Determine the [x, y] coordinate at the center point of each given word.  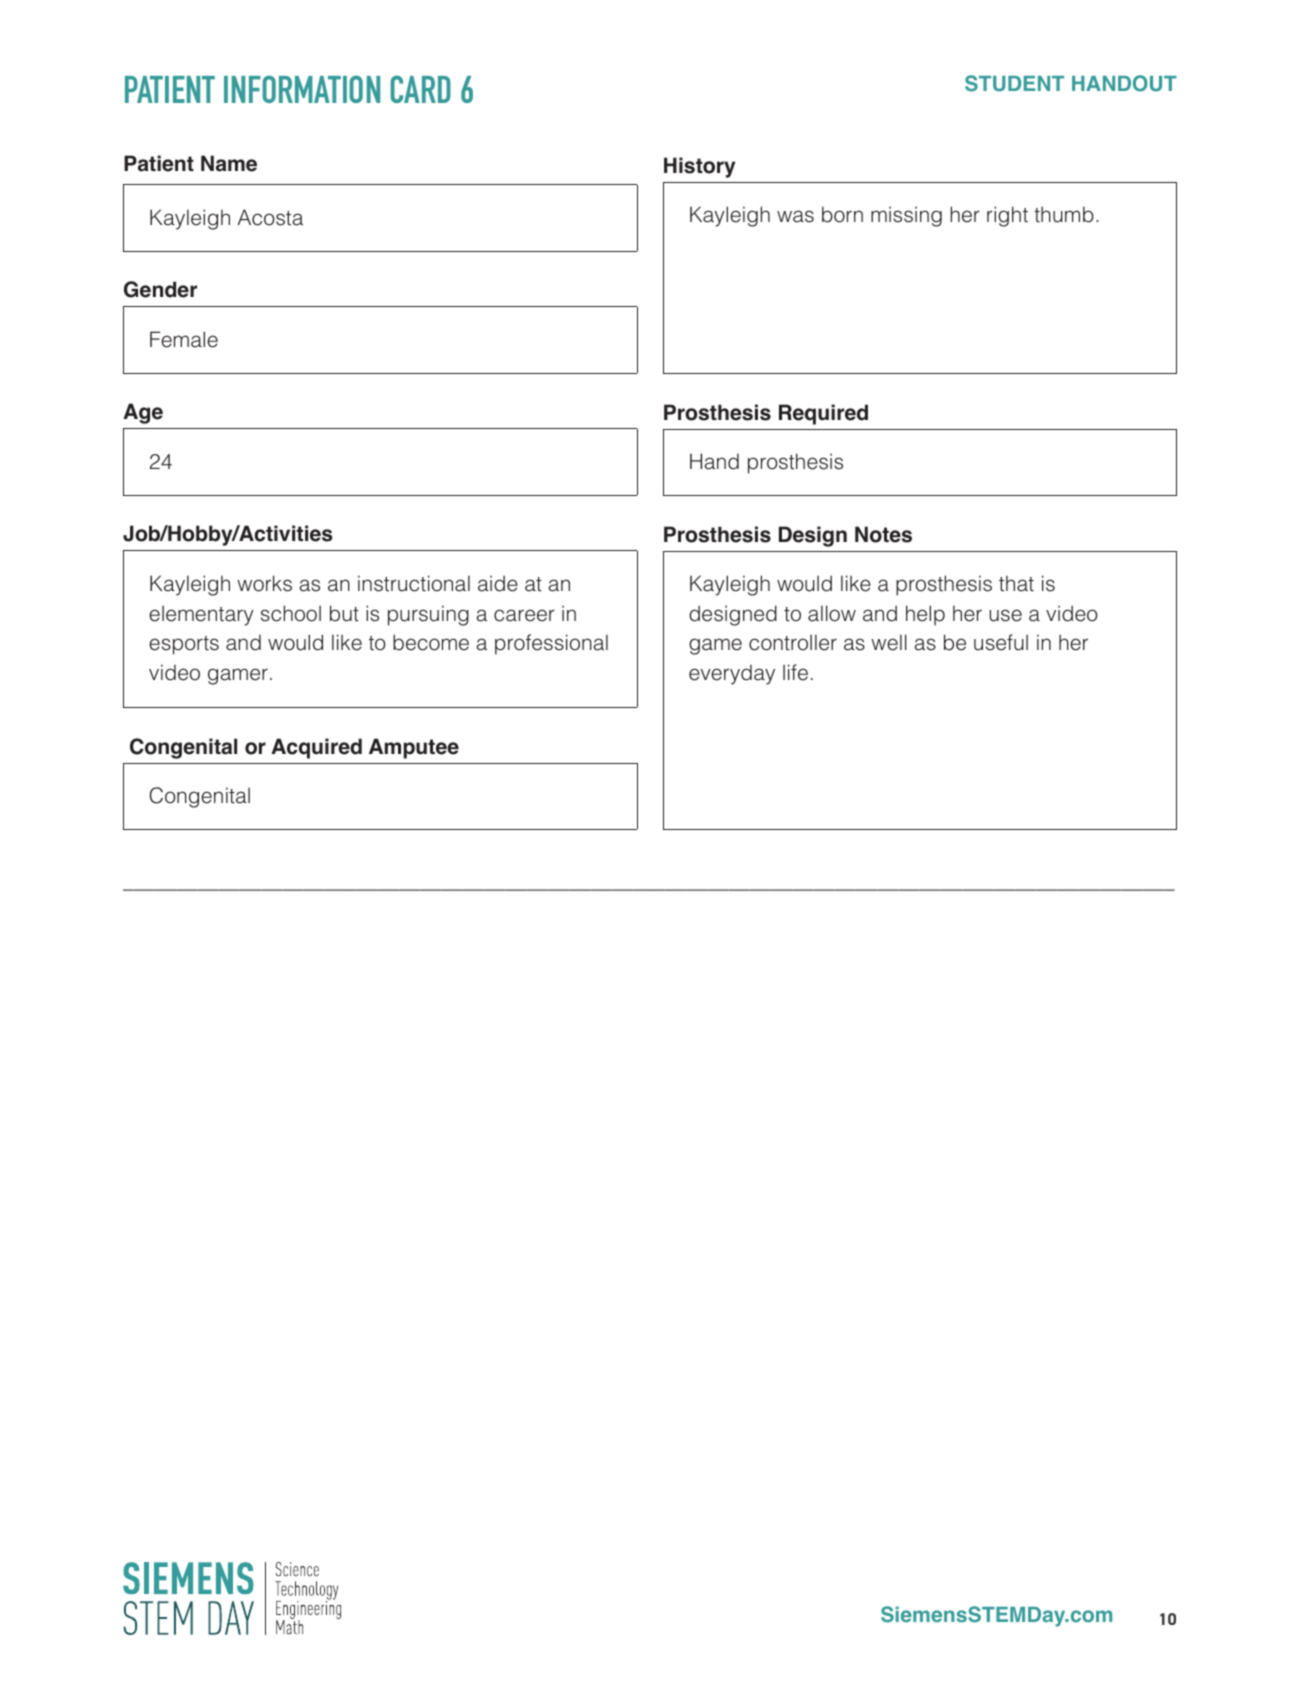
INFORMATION [302, 89]
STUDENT [1014, 83]
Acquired [316, 748]
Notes [883, 534]
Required [823, 414]
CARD [420, 89]
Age [143, 413]
